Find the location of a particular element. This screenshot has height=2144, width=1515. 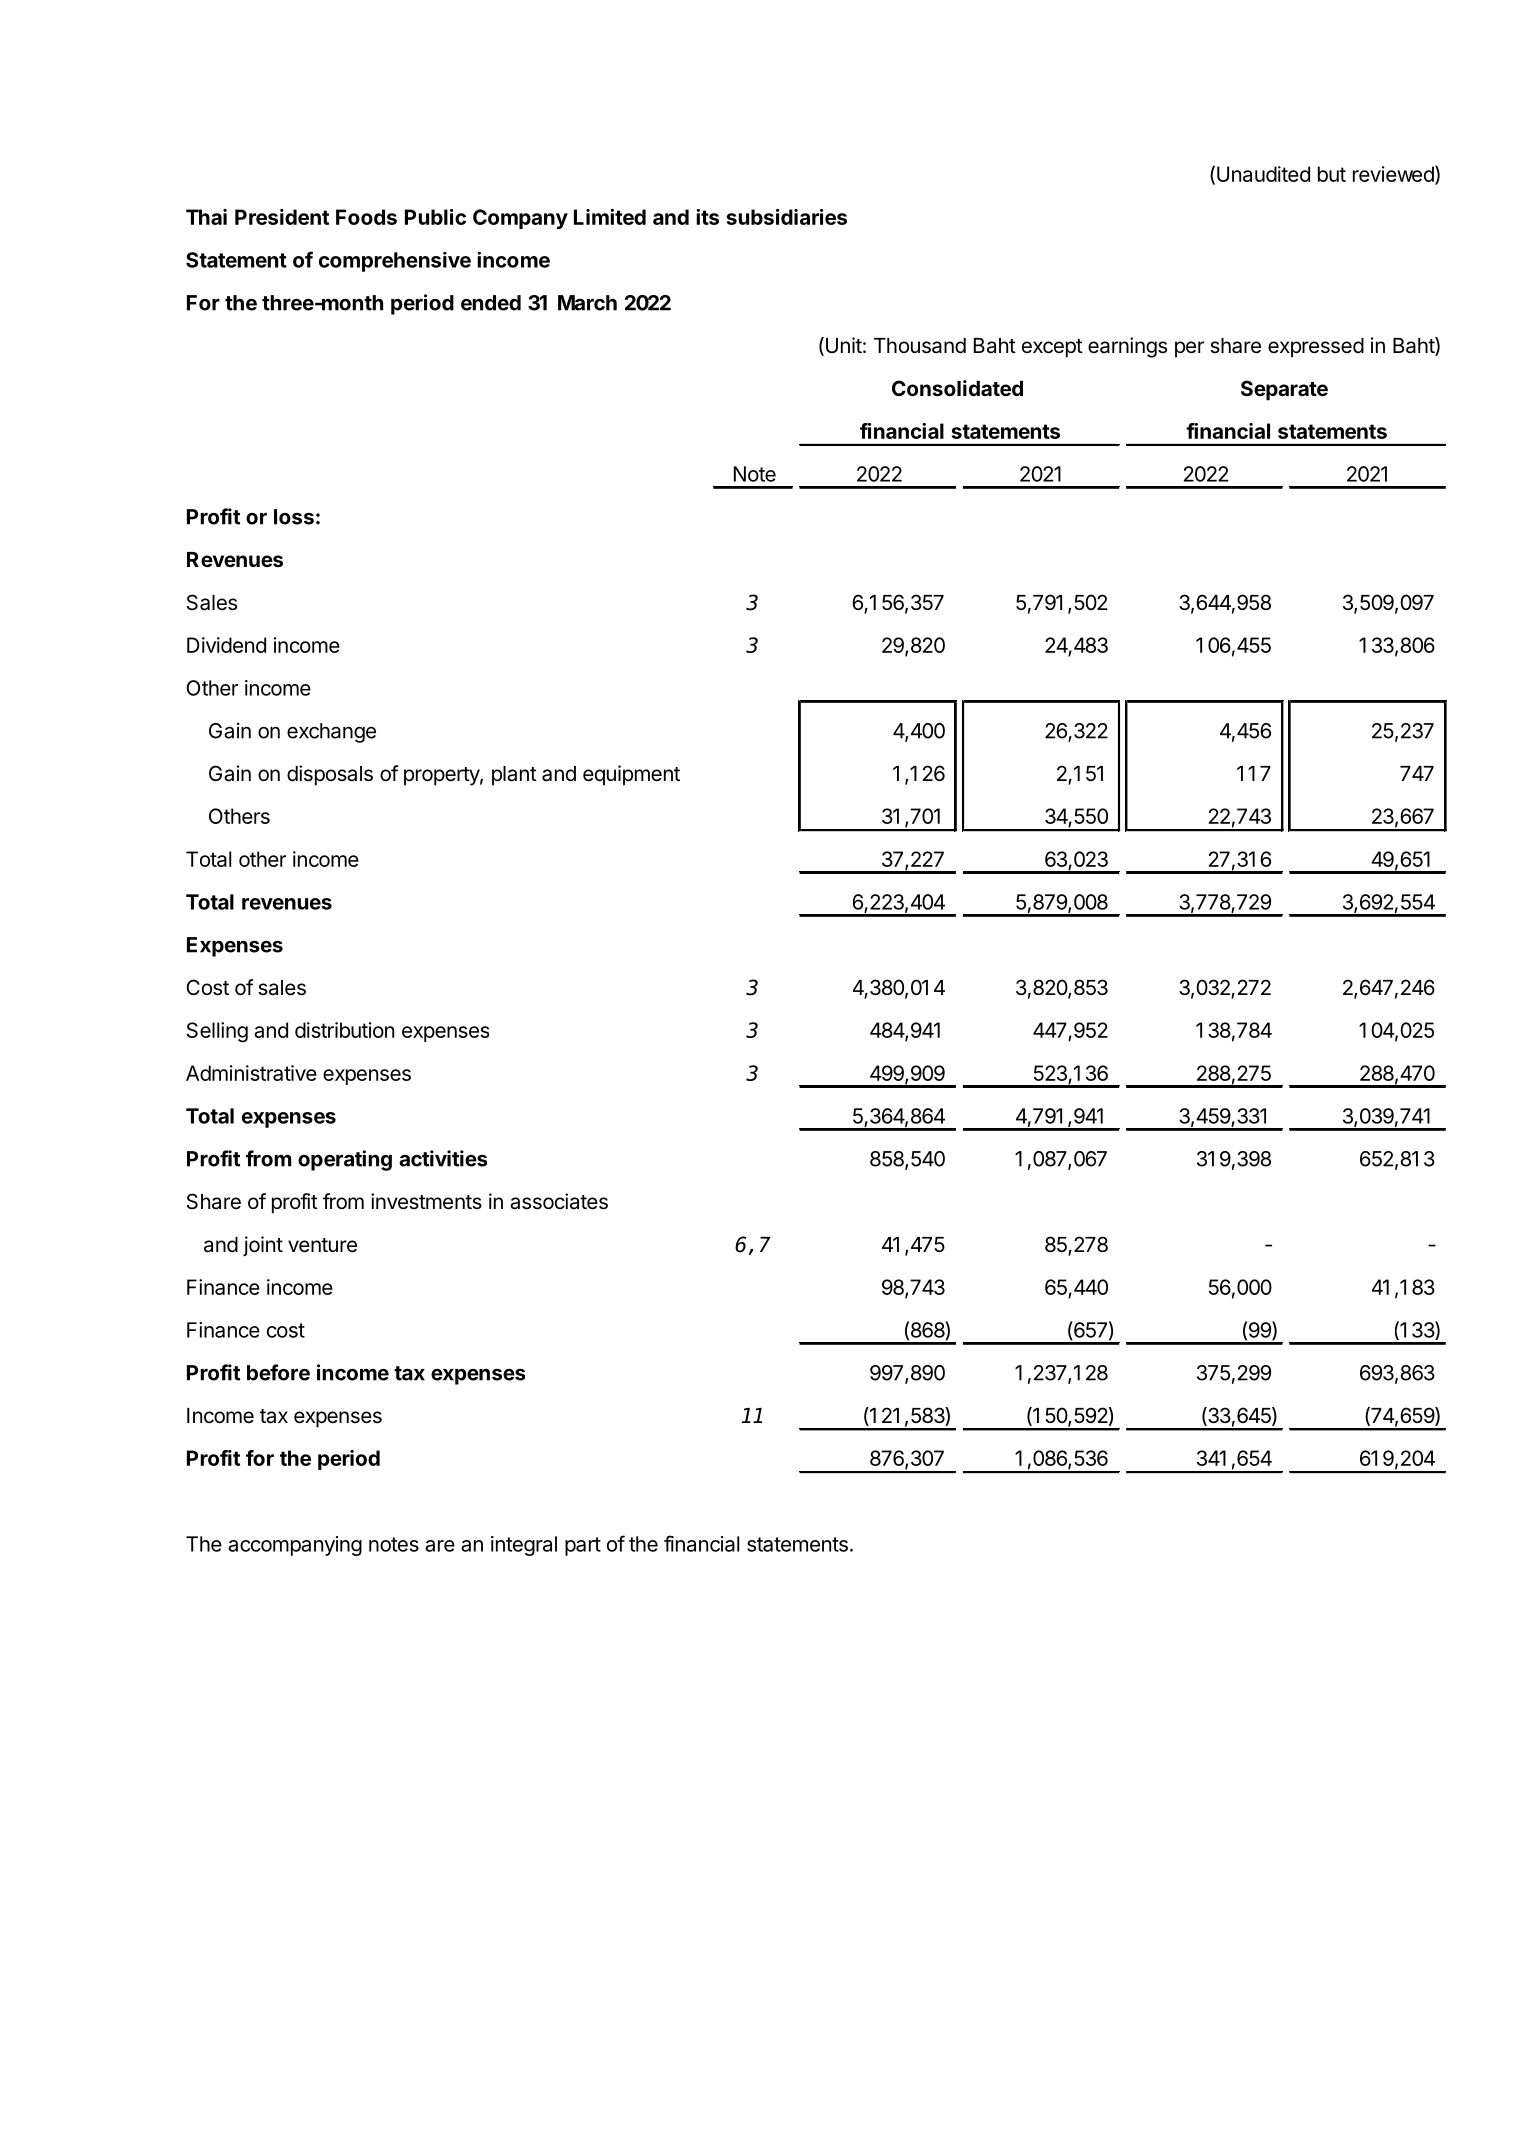

subsidiaries is located at coordinates (787, 217).
